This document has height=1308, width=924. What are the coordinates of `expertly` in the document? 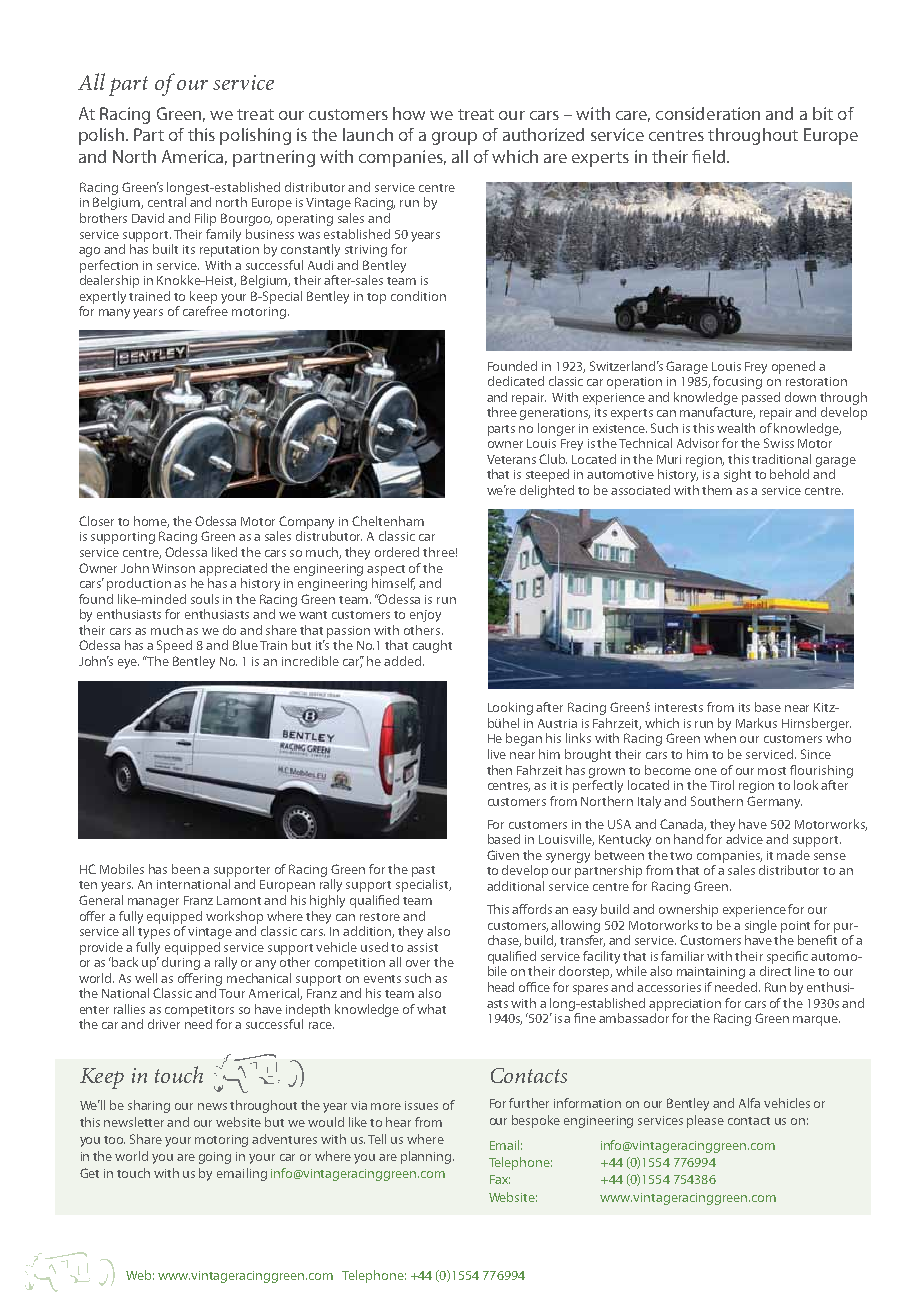 It's located at (103, 297).
